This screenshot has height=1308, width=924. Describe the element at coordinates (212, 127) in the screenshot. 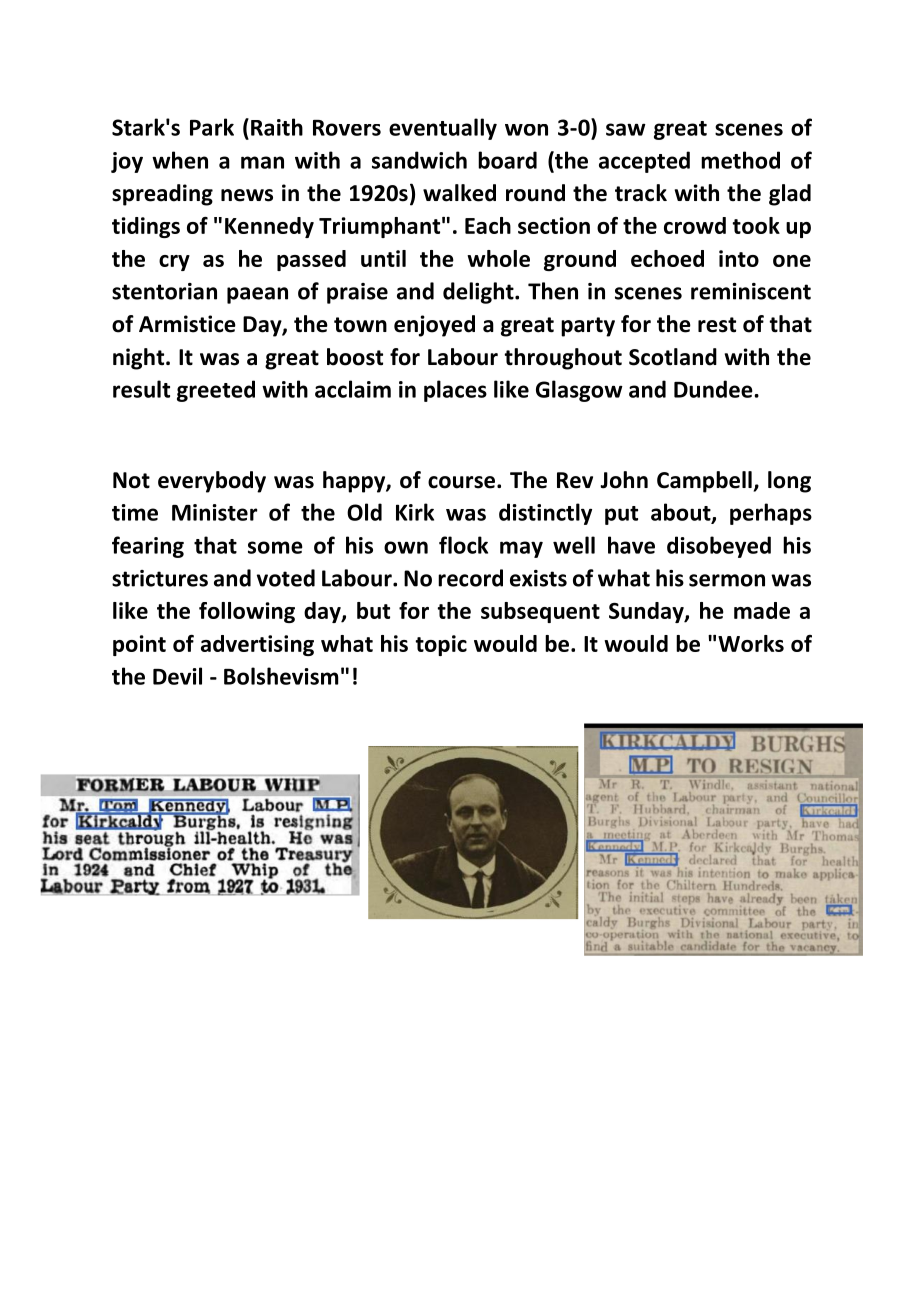

I see `Park` at that location.
